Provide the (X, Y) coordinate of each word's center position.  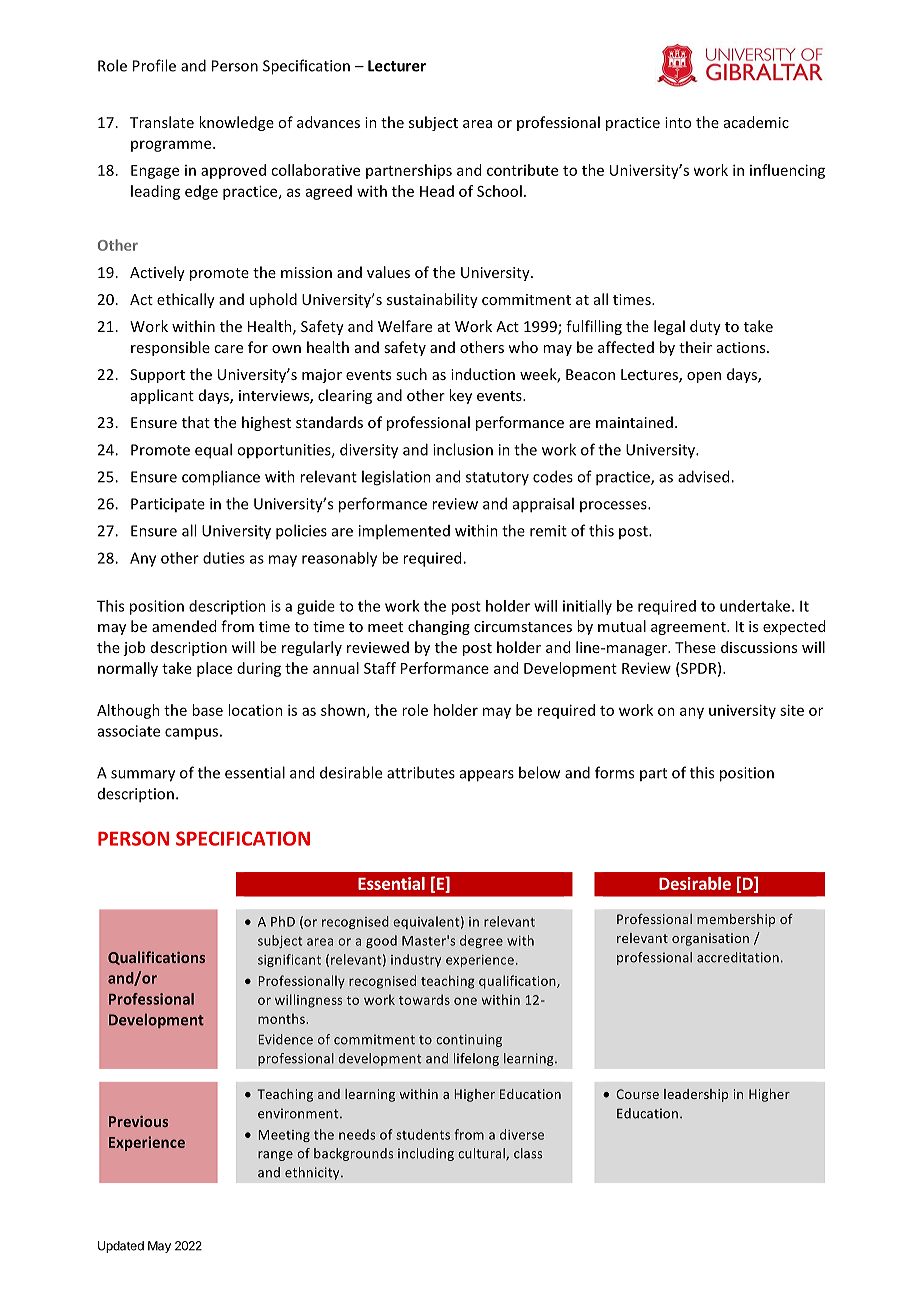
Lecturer (397, 66)
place (214, 669)
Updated (121, 1247)
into (678, 122)
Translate (162, 122)
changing (439, 627)
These (695, 647)
